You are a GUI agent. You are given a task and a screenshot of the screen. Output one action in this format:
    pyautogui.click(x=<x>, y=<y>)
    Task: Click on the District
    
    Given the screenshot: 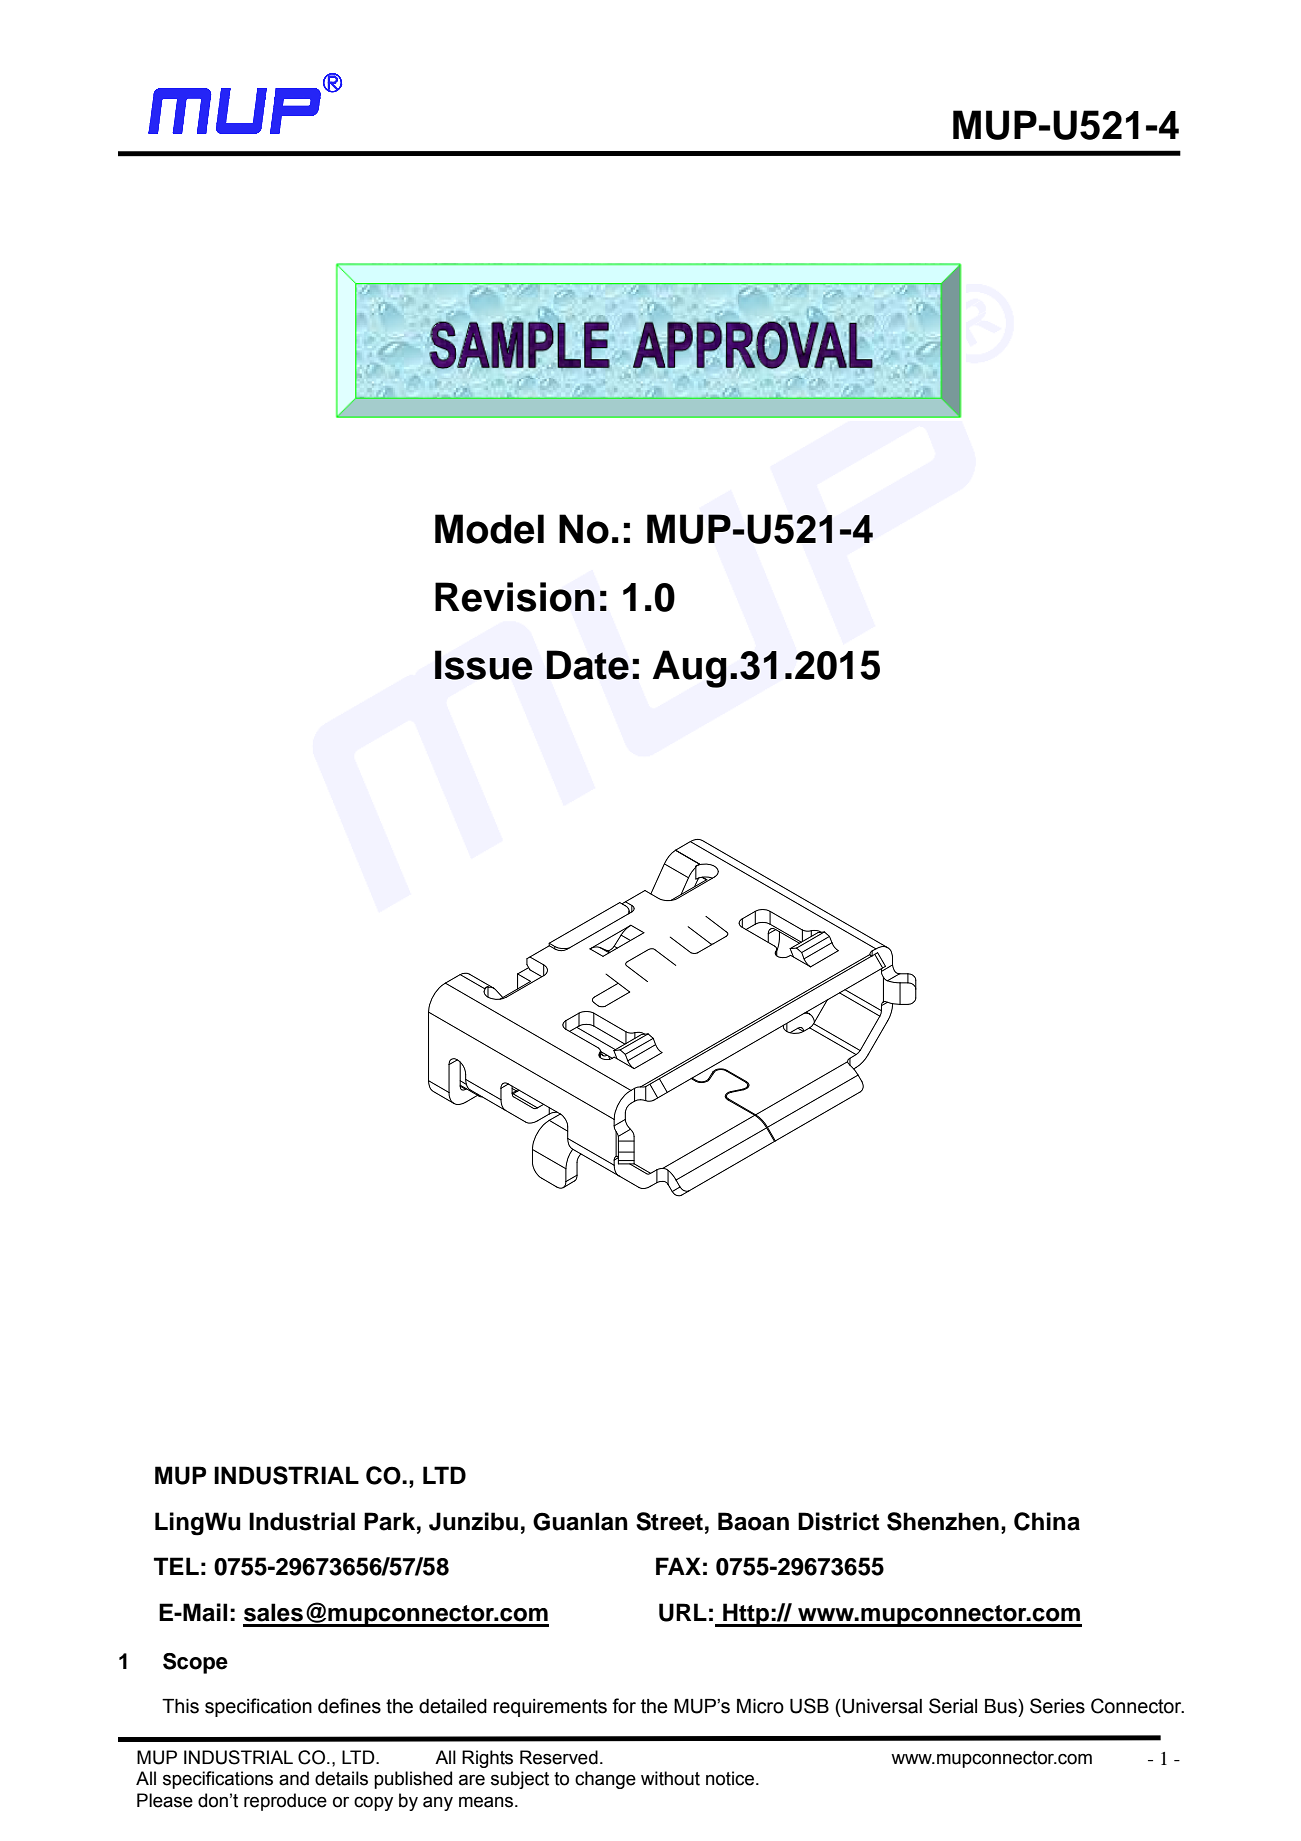 What is the action you would take?
    pyautogui.click(x=838, y=1521)
